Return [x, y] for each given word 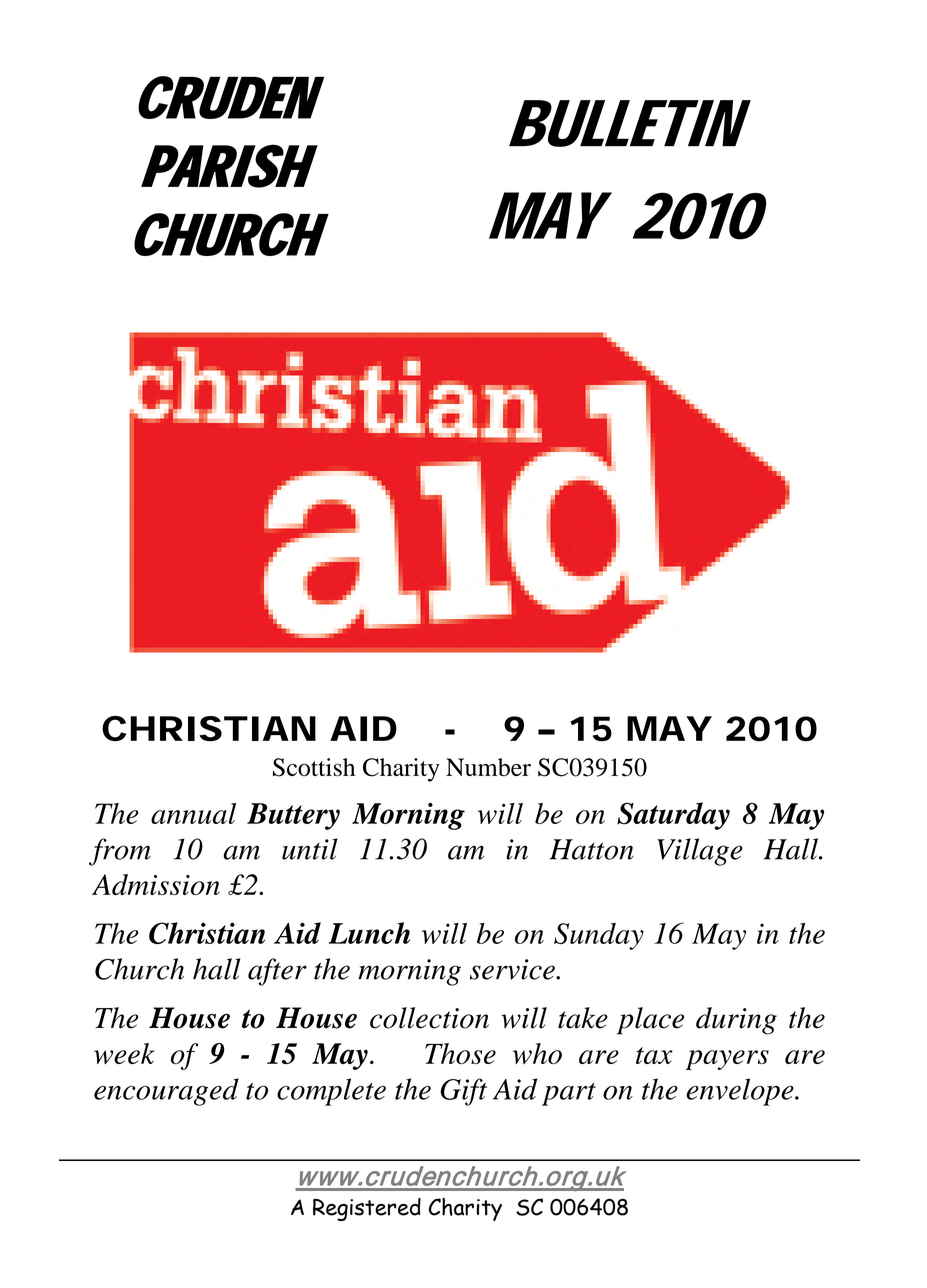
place [650, 1021]
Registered [367, 1209]
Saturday [673, 816]
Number [488, 767]
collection [429, 1018]
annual [193, 813]
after [277, 972]
